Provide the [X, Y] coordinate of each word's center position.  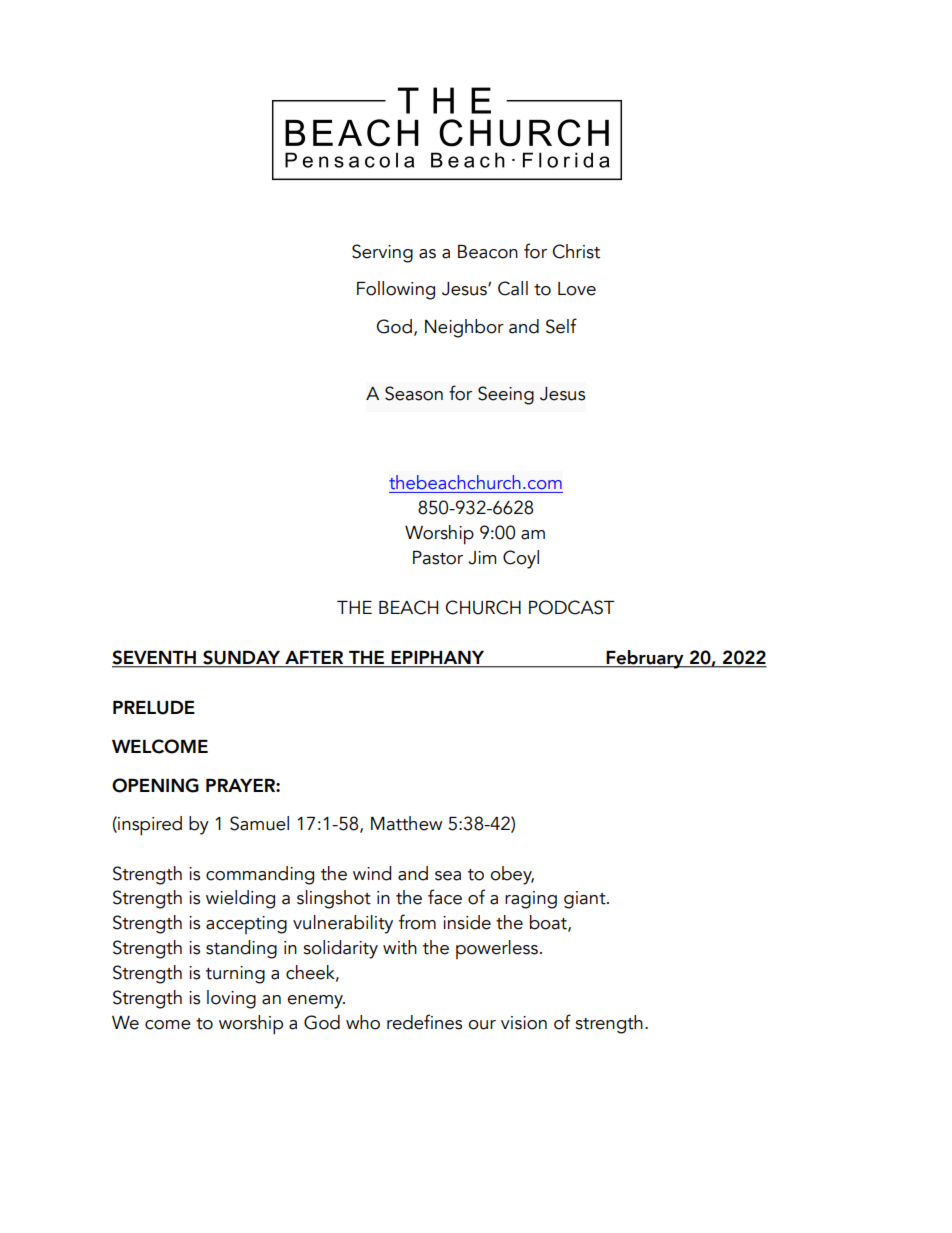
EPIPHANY [438, 657]
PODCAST [572, 607]
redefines [424, 1022]
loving [231, 999]
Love [577, 289]
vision [524, 1023]
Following [396, 290]
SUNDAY [242, 658]
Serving [382, 253]
